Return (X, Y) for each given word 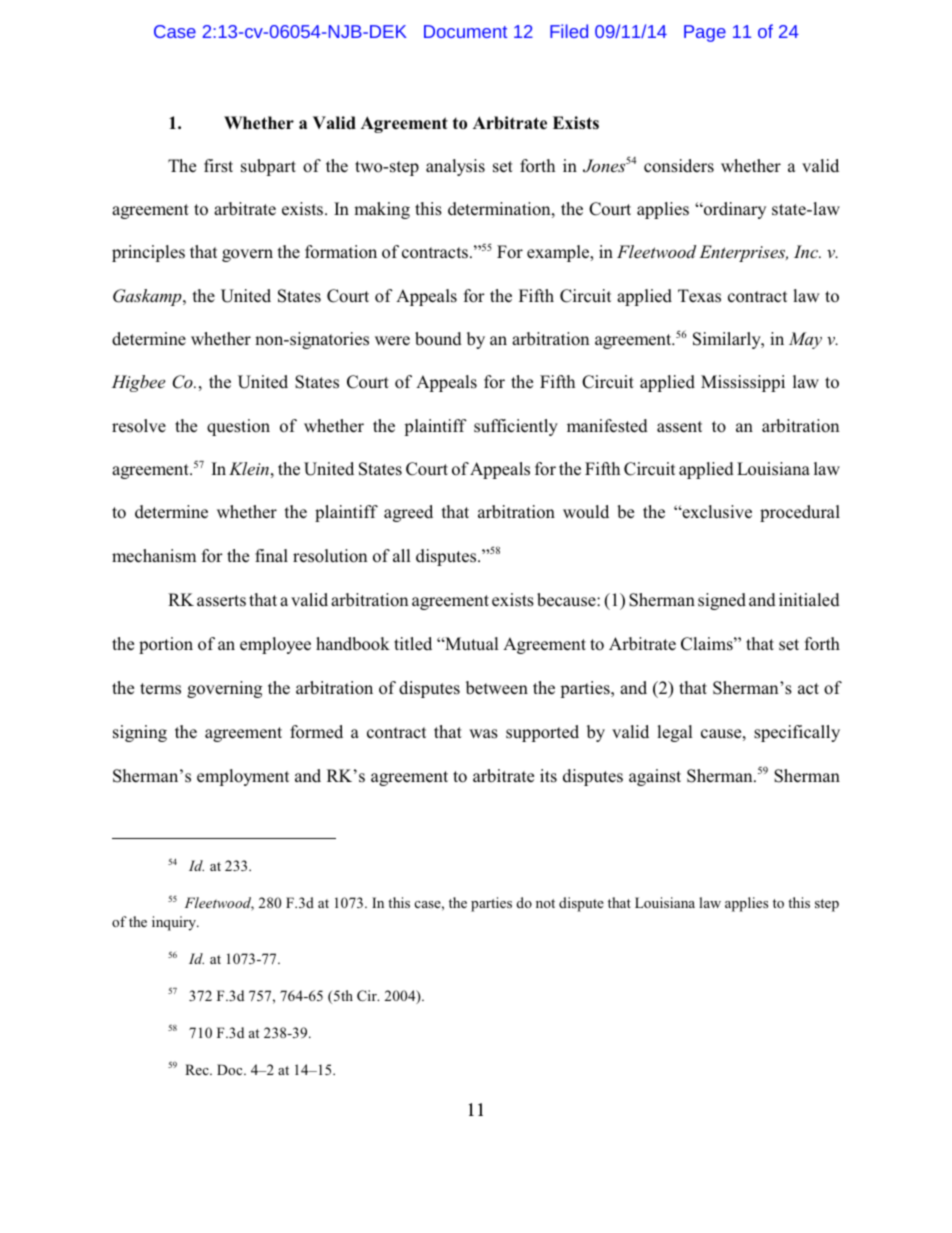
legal (675, 733)
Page (705, 33)
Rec (198, 1069)
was (483, 734)
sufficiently (516, 427)
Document (465, 31)
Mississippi (743, 383)
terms (160, 689)
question (238, 427)
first (218, 166)
